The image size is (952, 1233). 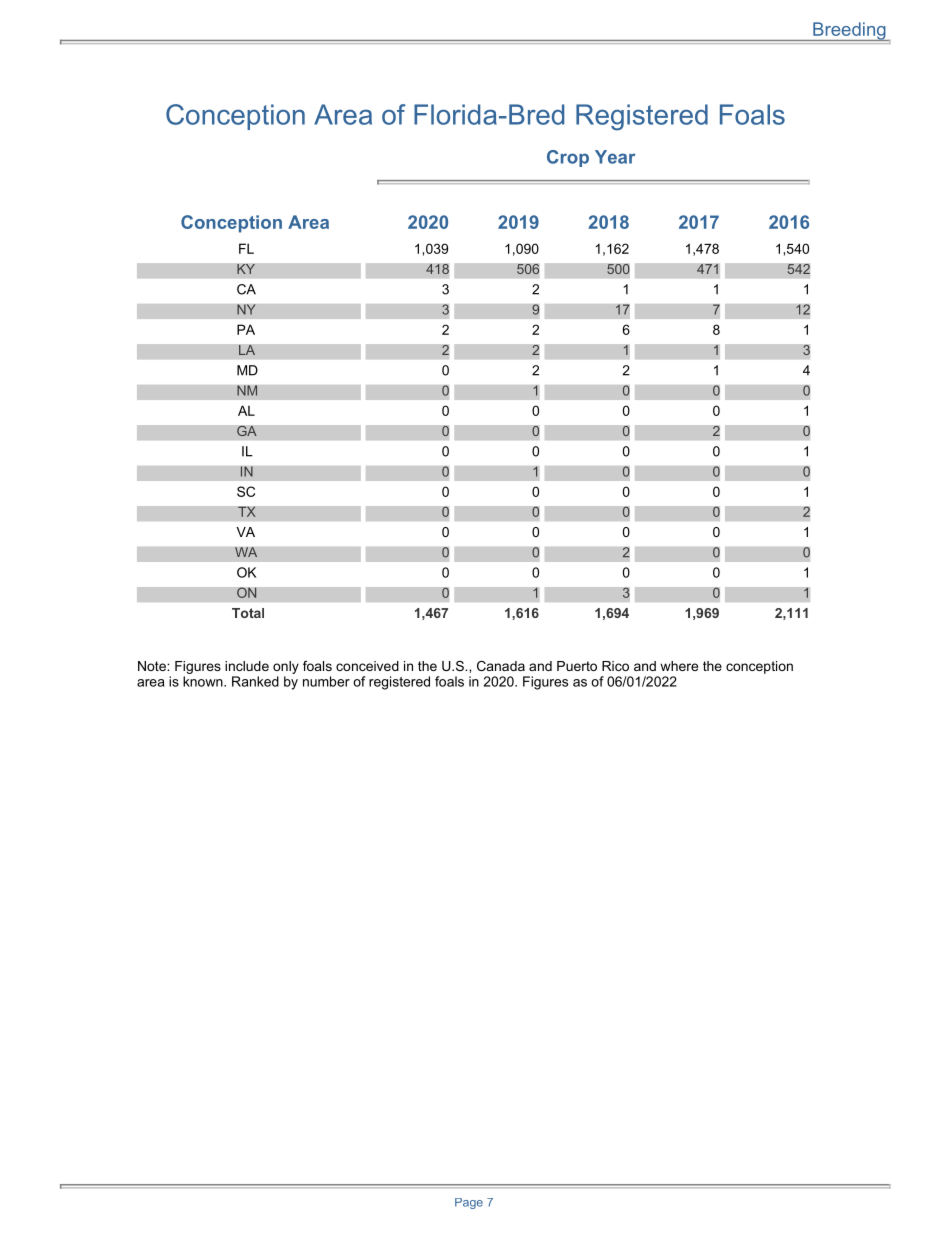 What do you see at coordinates (577, 666) in the screenshot?
I see `Puerto` at bounding box center [577, 666].
